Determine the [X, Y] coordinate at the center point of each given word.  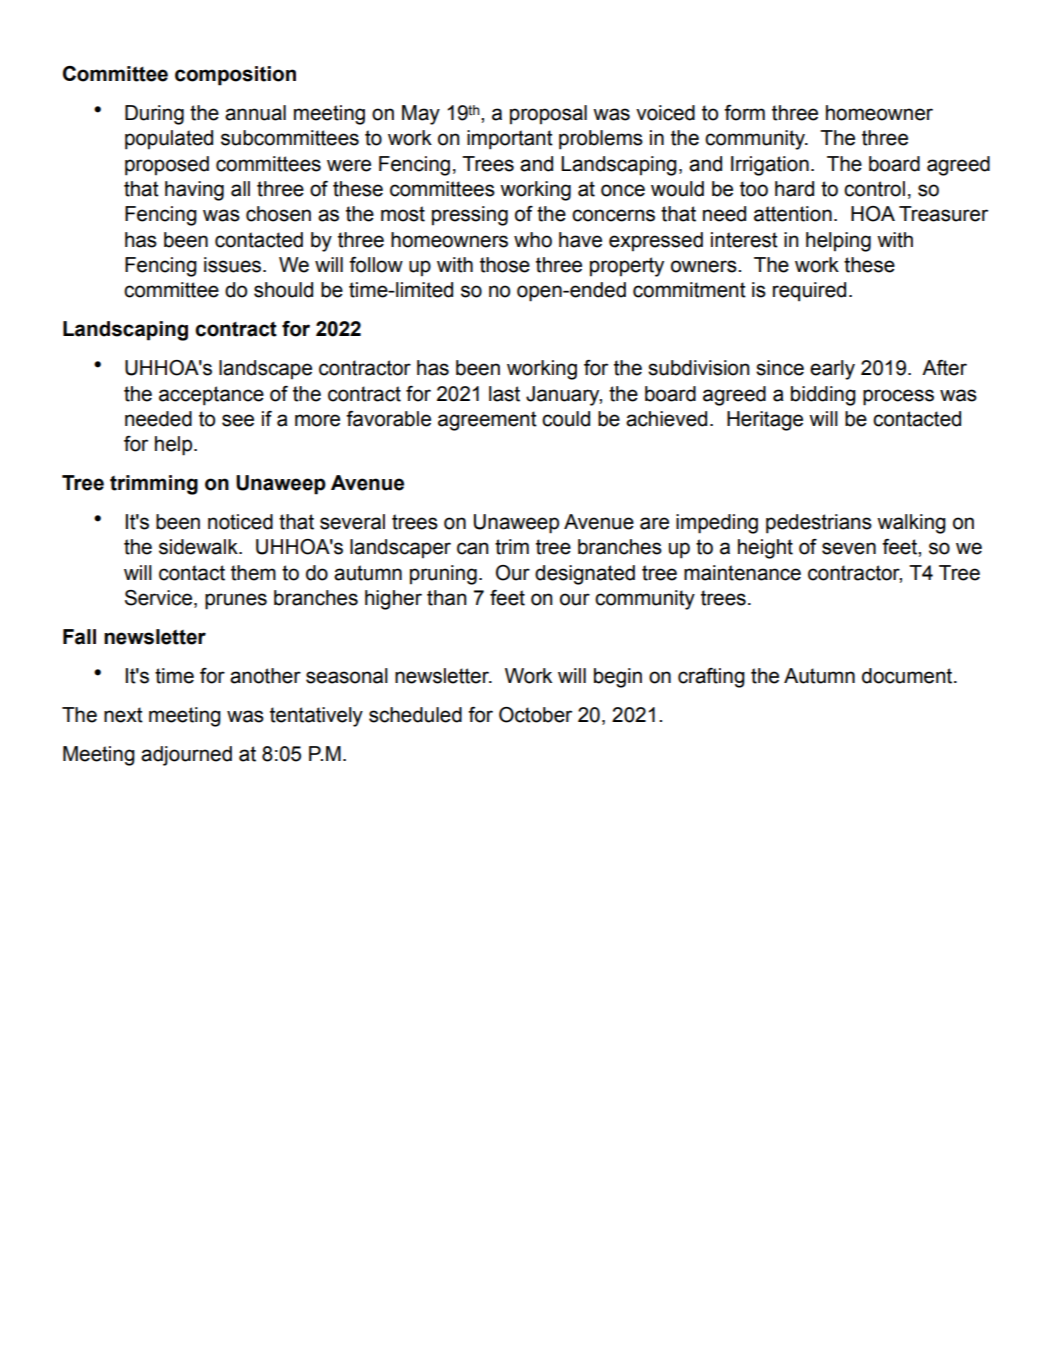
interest [744, 240]
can [473, 548]
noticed [240, 522]
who [533, 240]
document [908, 676]
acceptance [211, 396]
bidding [823, 396]
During [154, 115]
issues [234, 265]
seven [849, 548]
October [535, 715]
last [504, 394]
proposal [548, 115]
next [123, 715]
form [744, 113]
